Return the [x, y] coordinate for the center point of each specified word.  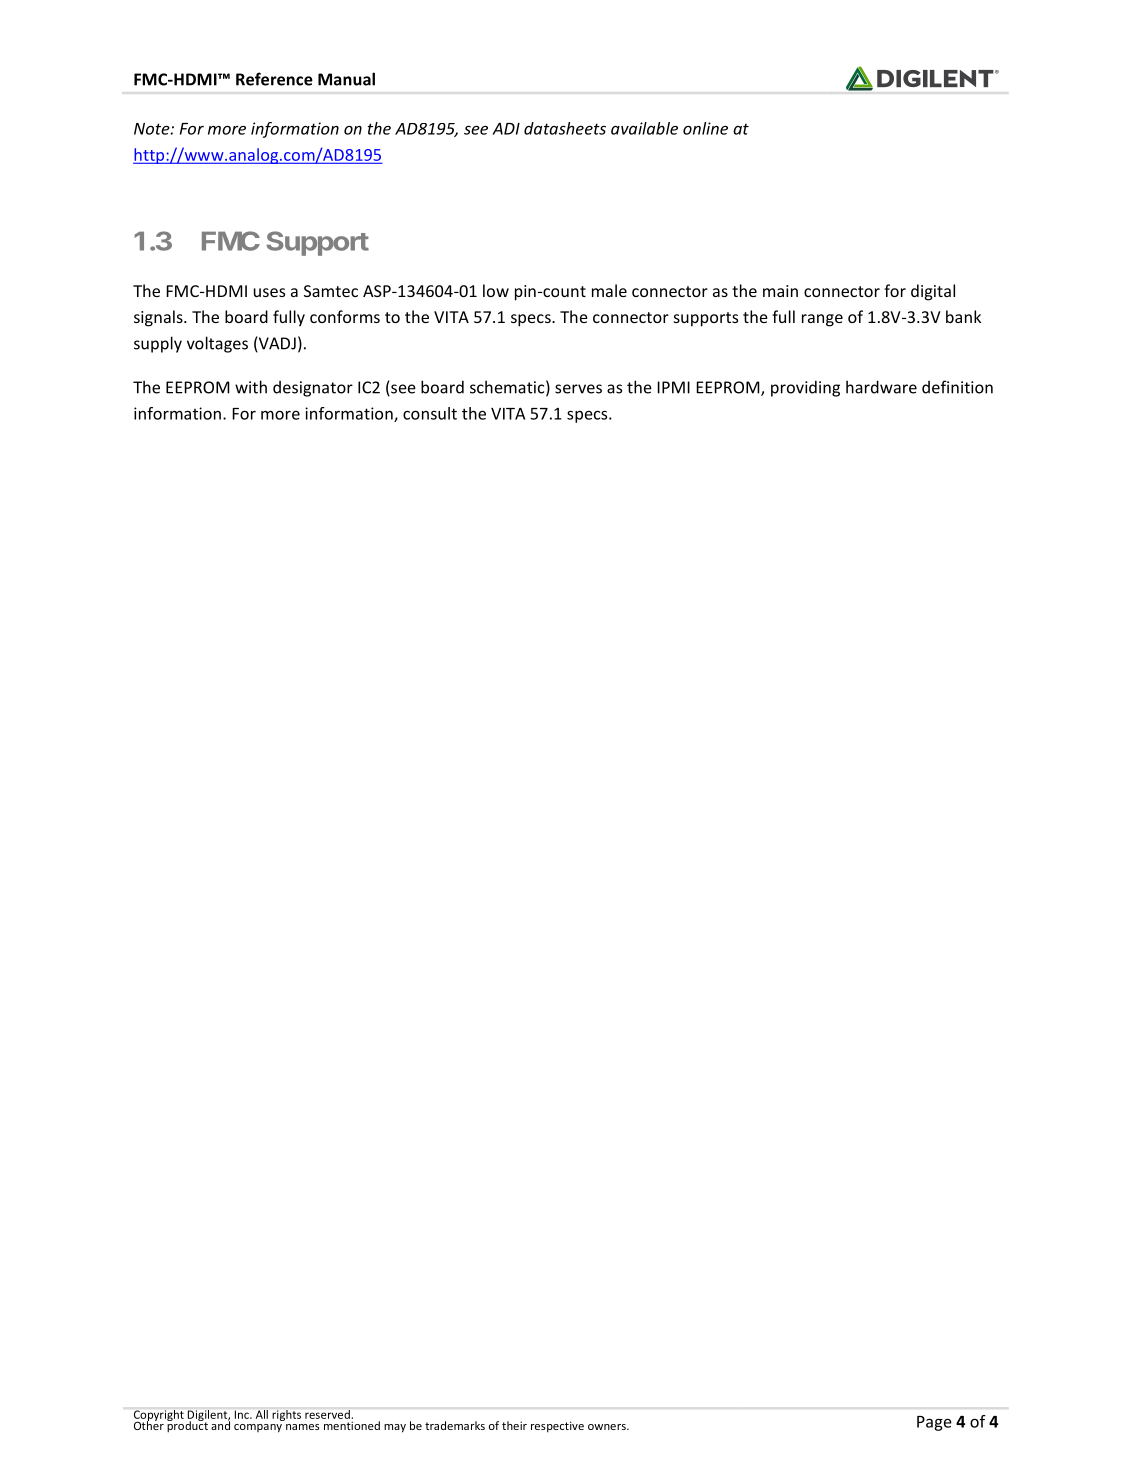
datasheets [565, 128]
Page [934, 1423]
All [262, 1414]
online [705, 128]
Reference [274, 79]
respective [557, 1427]
